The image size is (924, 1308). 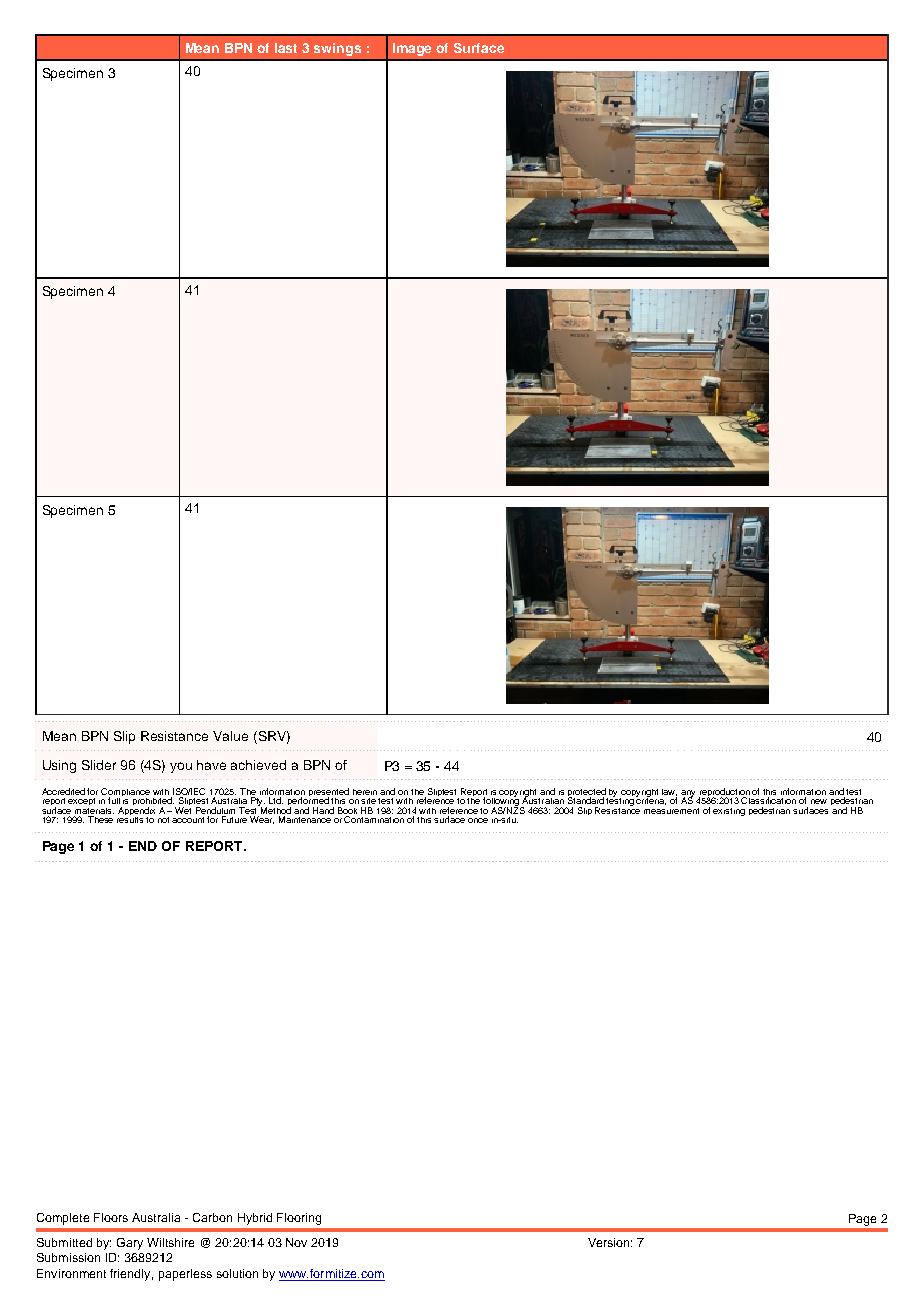 What do you see at coordinates (671, 811) in the screenshot?
I see `measurement` at bounding box center [671, 811].
